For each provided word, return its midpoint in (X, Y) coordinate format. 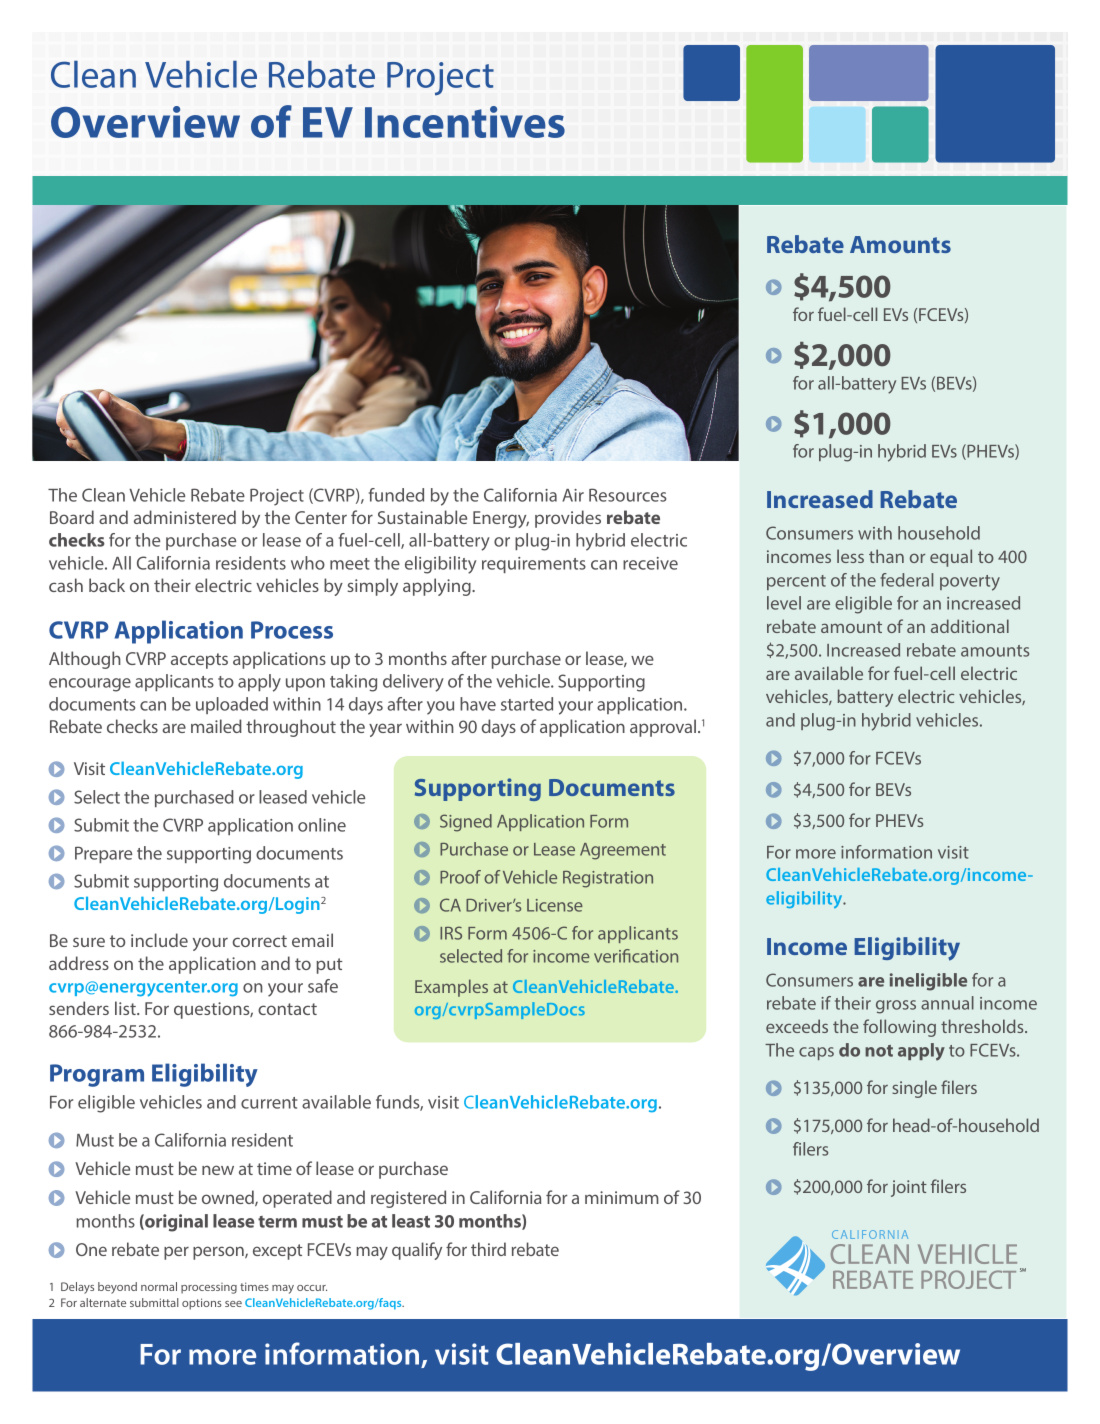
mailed (216, 726)
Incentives (465, 122)
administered (185, 517)
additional (970, 626)
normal (159, 1286)
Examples (451, 988)
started (527, 704)
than (886, 556)
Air (573, 495)
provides (568, 519)
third (488, 1249)
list (126, 1008)
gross (896, 1007)
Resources (627, 495)
